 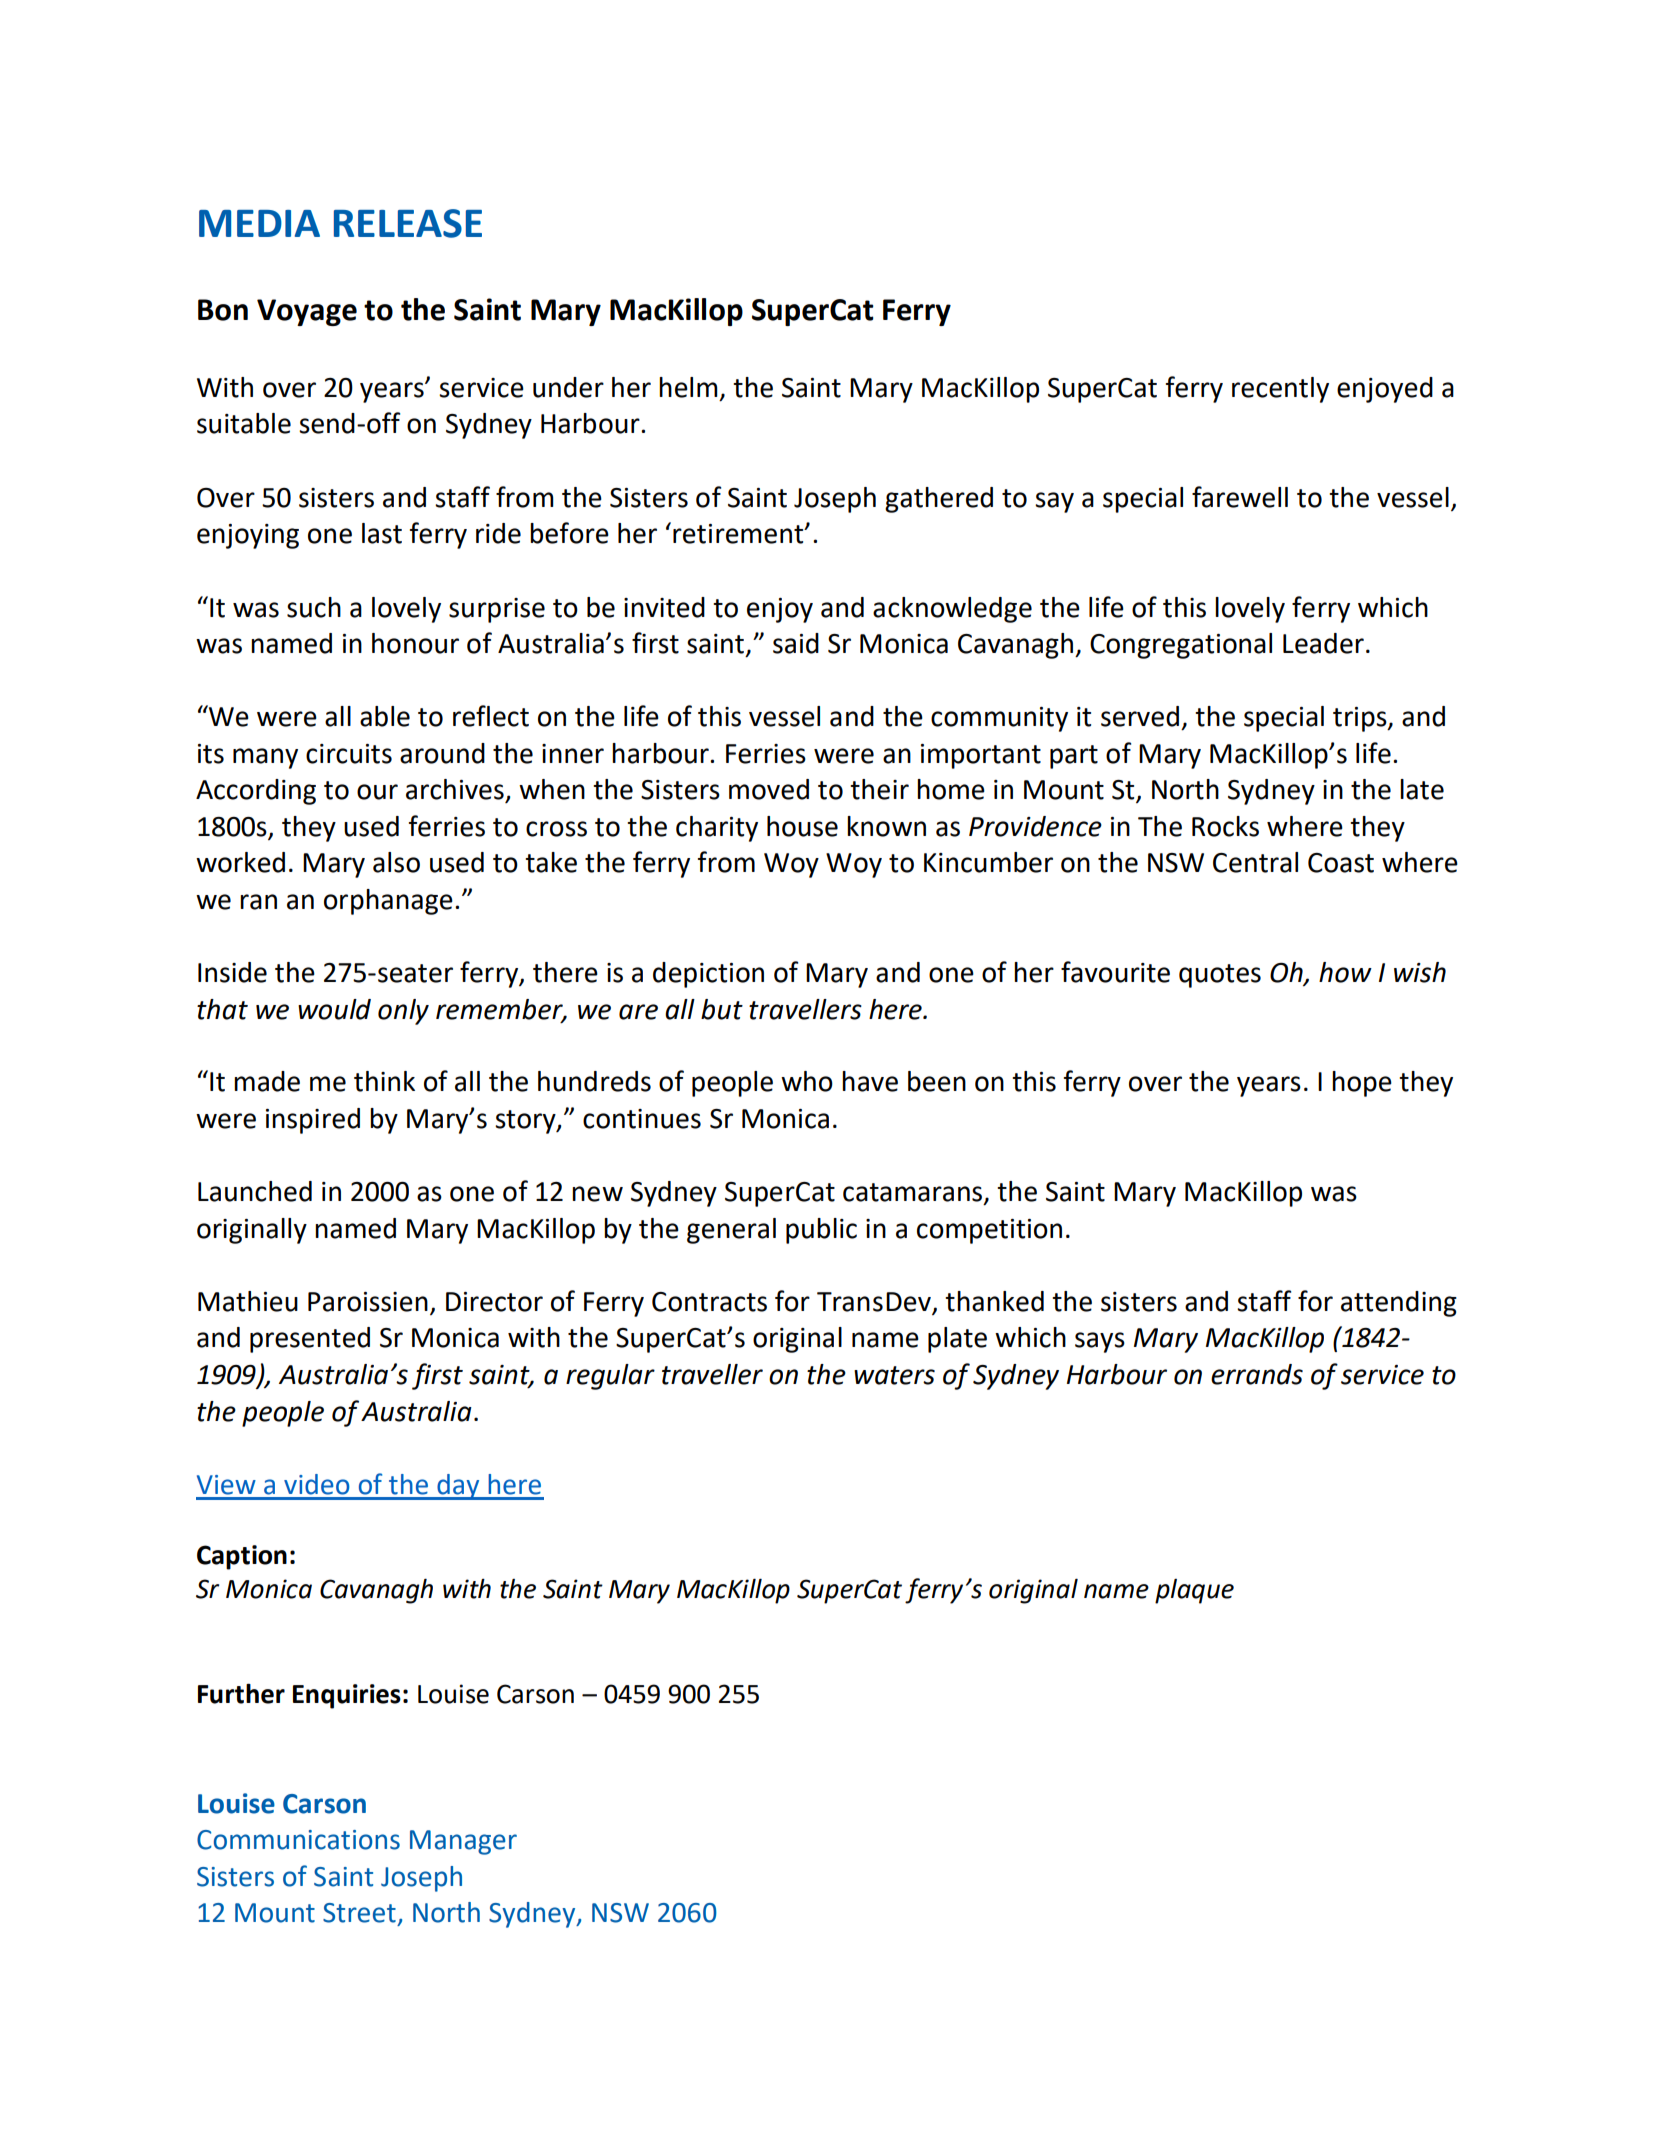 I want to click on errands, so click(x=1257, y=1374).
